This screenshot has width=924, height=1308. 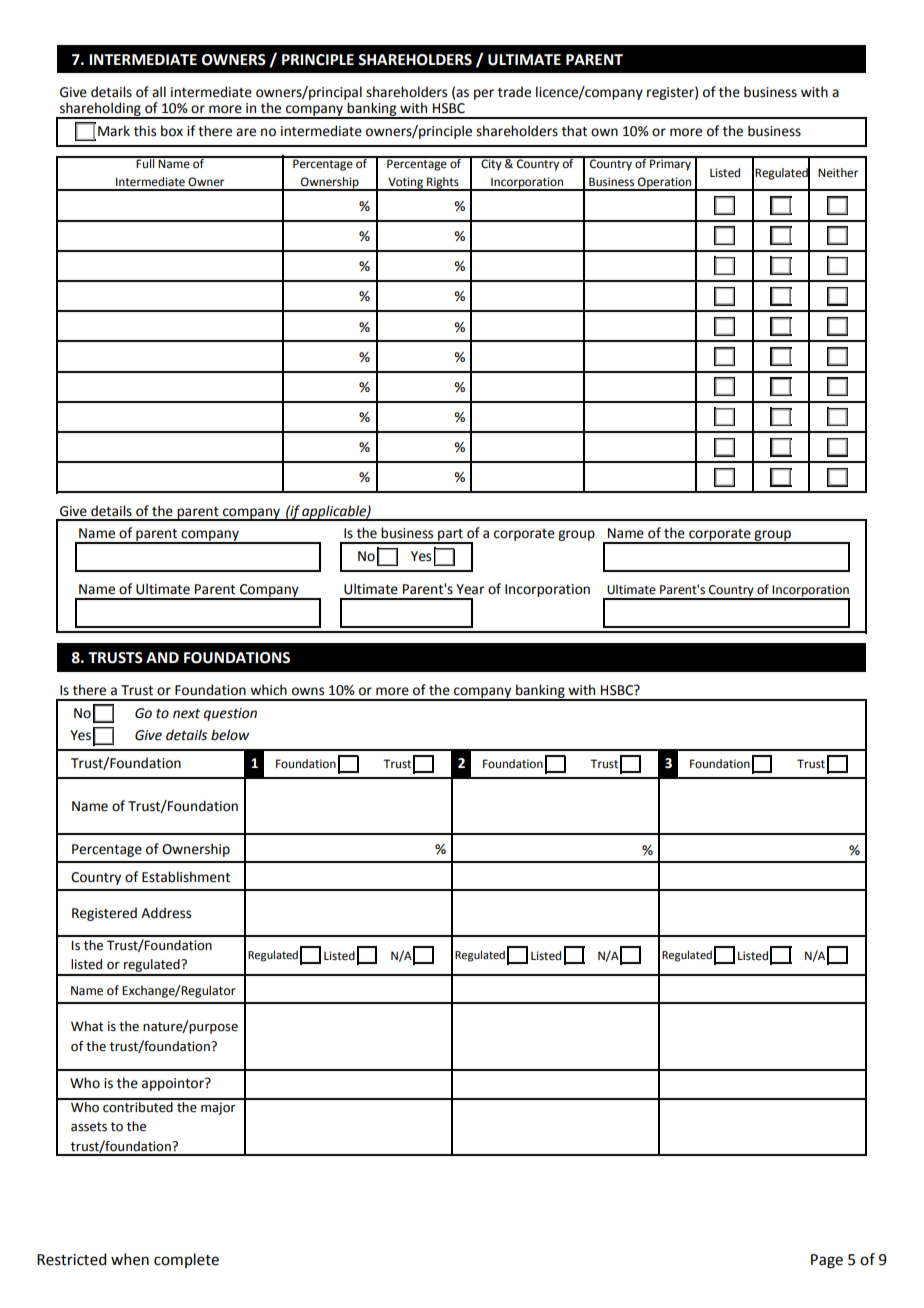 I want to click on Full, so click(x=146, y=162).
